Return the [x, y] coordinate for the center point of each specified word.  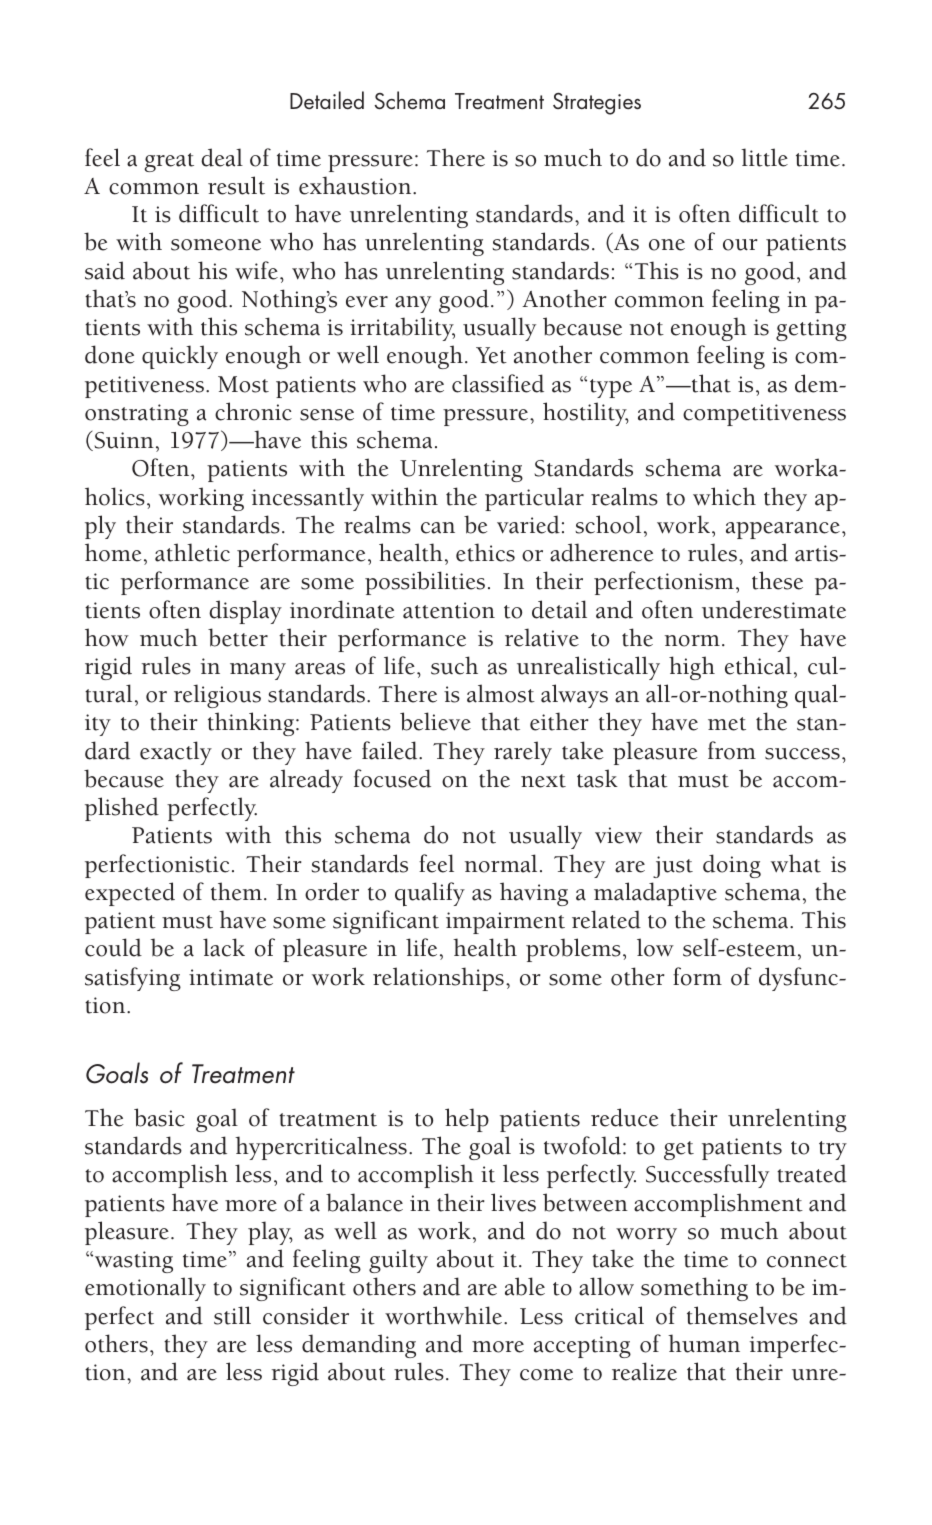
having [534, 894]
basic [159, 1117]
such [454, 665]
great [169, 162]
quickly [180, 357]
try [833, 1150]
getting [811, 330]
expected [130, 894]
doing [732, 866]
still [232, 1315]
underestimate [774, 609]
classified [498, 383]
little [764, 157]
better [238, 637]
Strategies [597, 104]
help [467, 1120]
